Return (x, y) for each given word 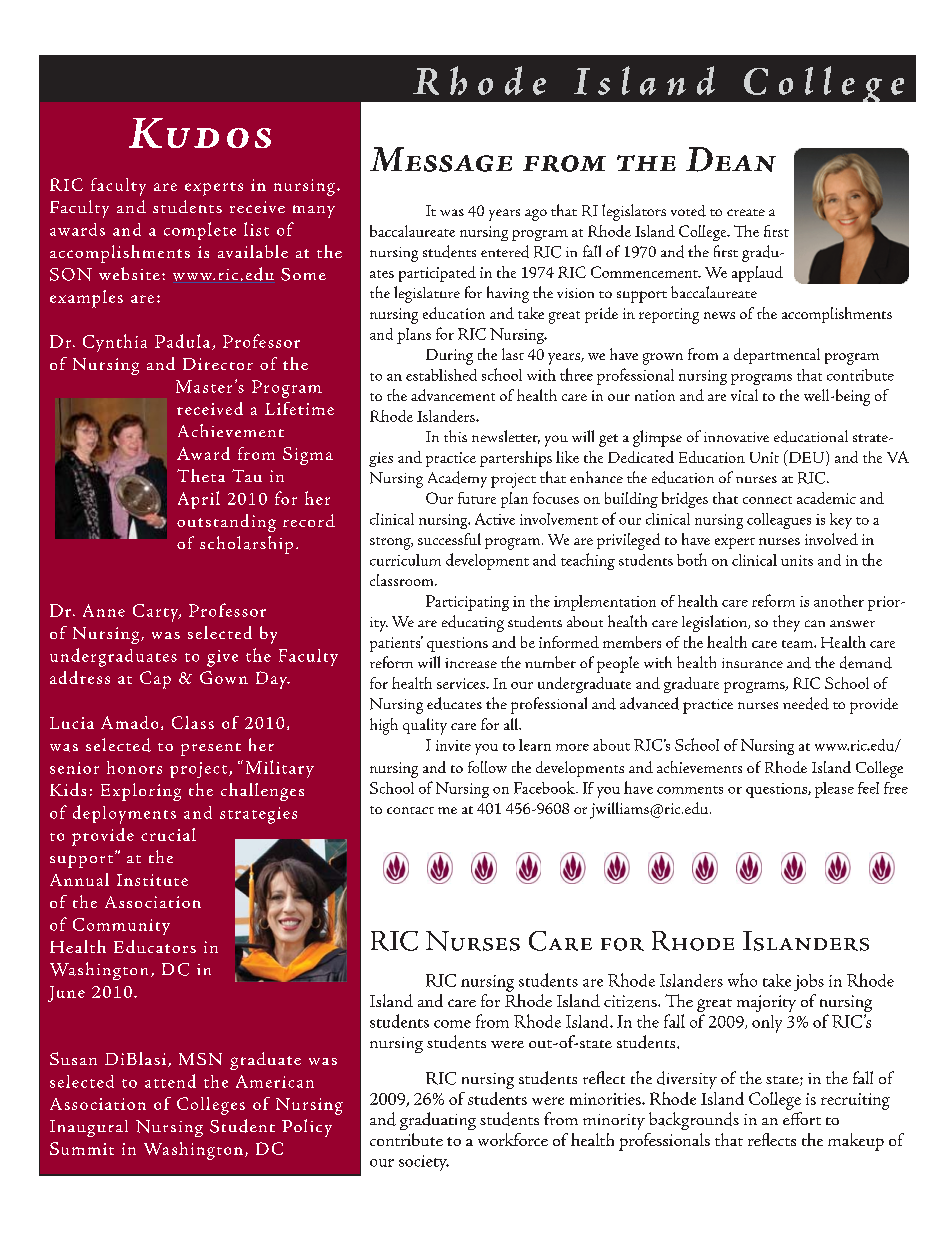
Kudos (200, 133)
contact (410, 810)
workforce (513, 1139)
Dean (731, 159)
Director (218, 364)
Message (441, 159)
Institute (152, 880)
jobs (809, 982)
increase (471, 663)
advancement (453, 395)
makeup (856, 1142)
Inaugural (89, 1128)
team (798, 644)
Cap (155, 680)
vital (744, 395)
